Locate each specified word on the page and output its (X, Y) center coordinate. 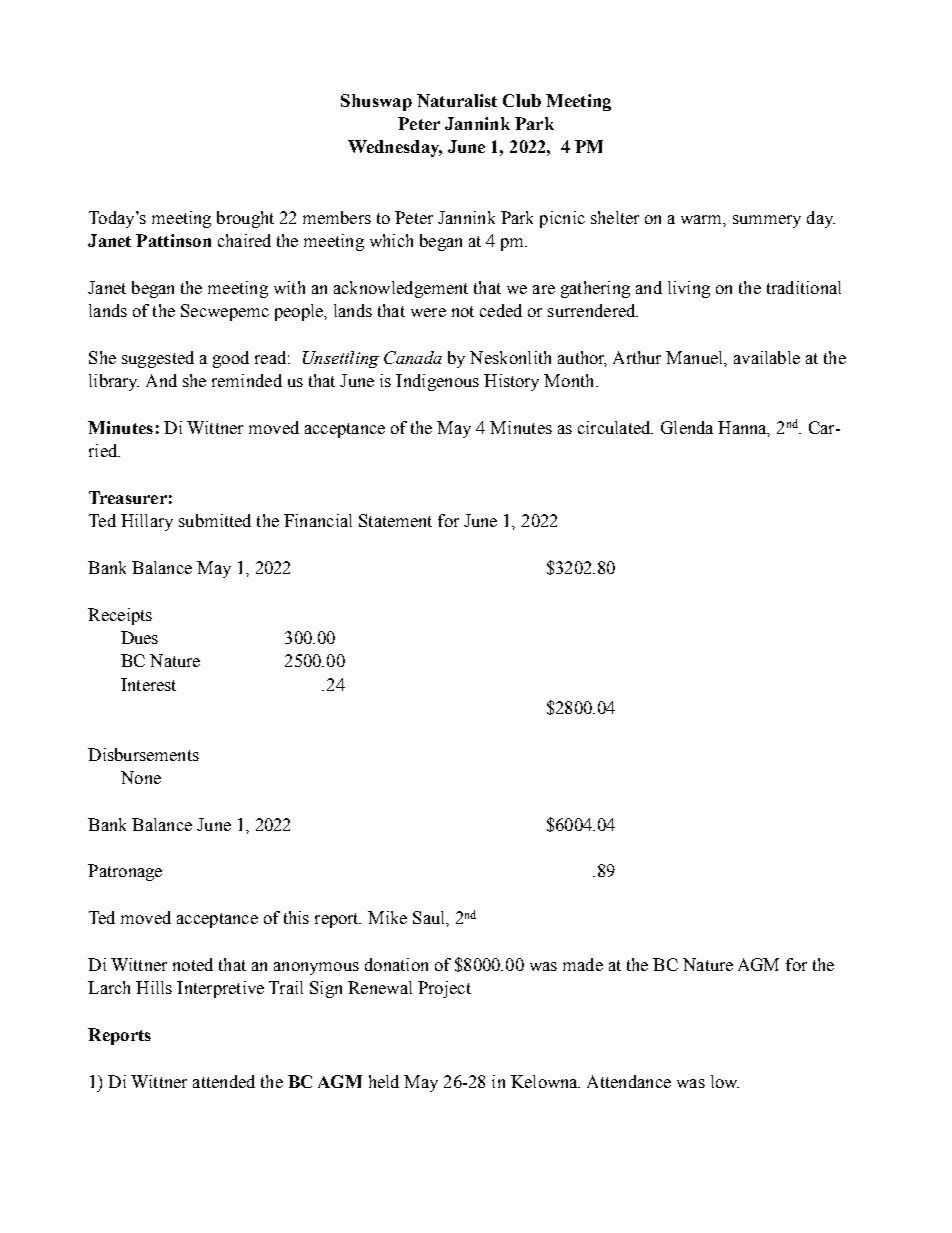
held (384, 1081)
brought (245, 219)
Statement (395, 520)
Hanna (744, 428)
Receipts (120, 616)
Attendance (629, 1081)
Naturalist (457, 100)
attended (224, 1081)
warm (703, 220)
